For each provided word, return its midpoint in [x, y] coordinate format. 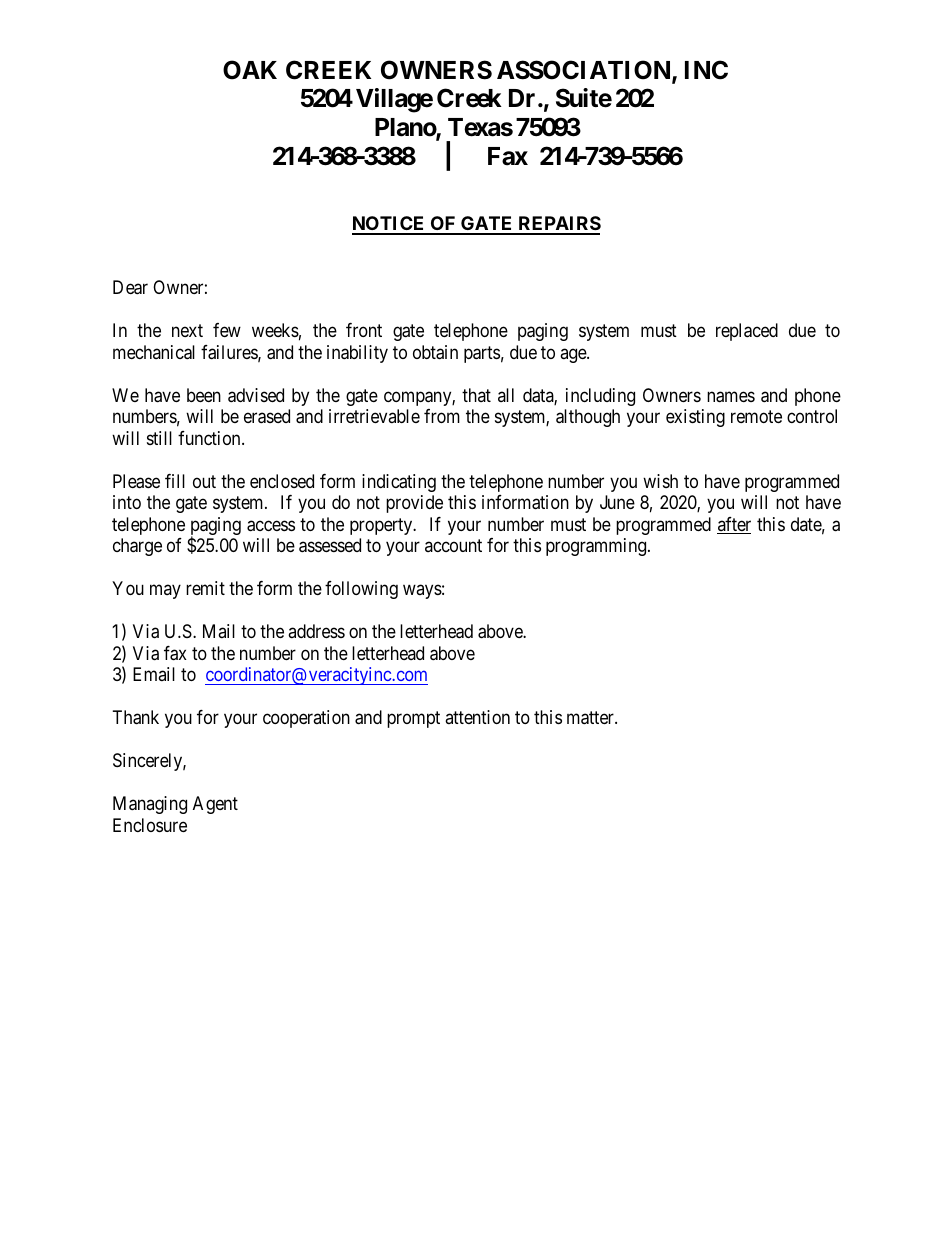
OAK [250, 70]
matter [591, 718]
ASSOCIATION [585, 71]
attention [477, 717]
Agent [215, 805]
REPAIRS [558, 225]
